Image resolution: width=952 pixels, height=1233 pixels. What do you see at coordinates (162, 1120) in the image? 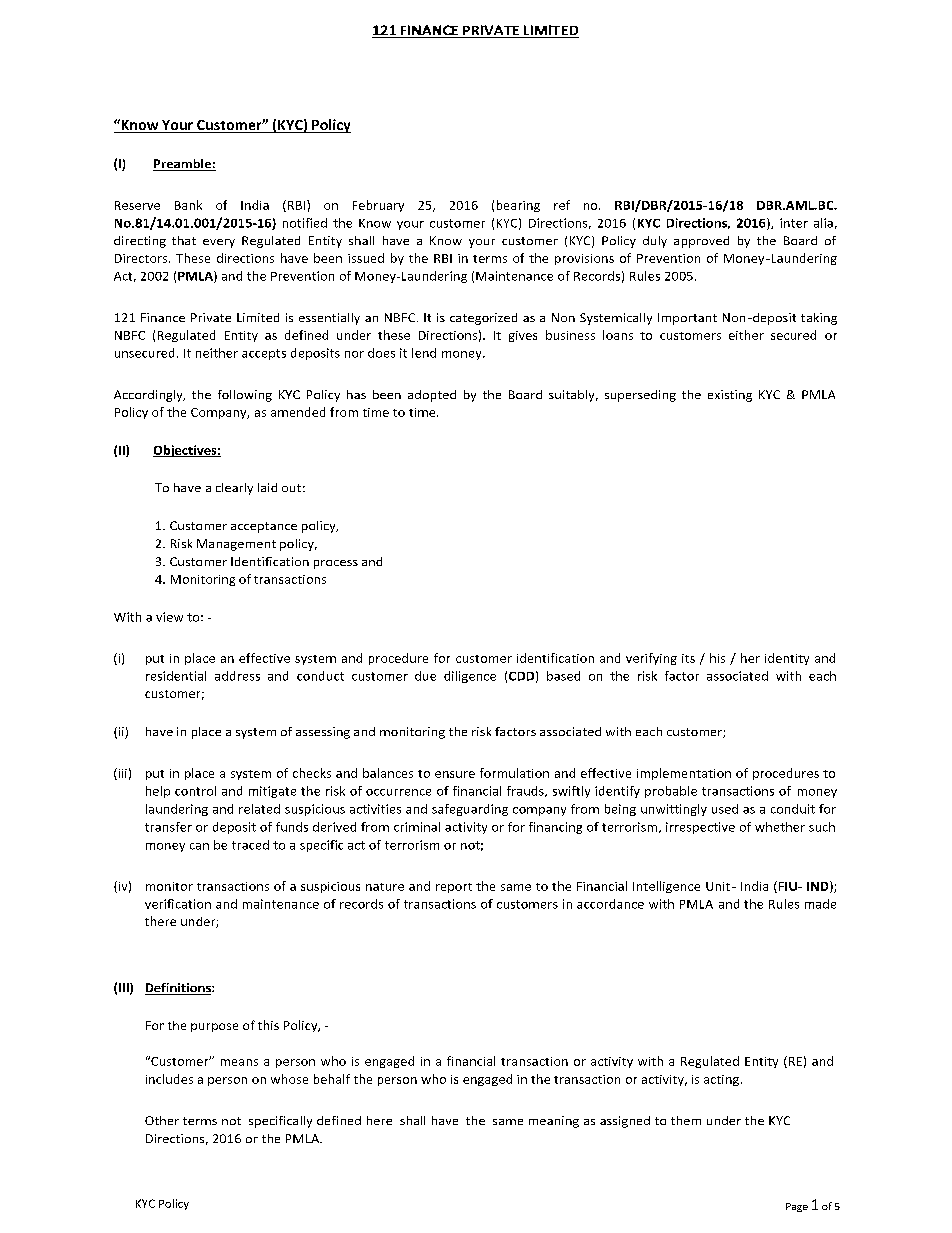
I see `Other` at bounding box center [162, 1120].
